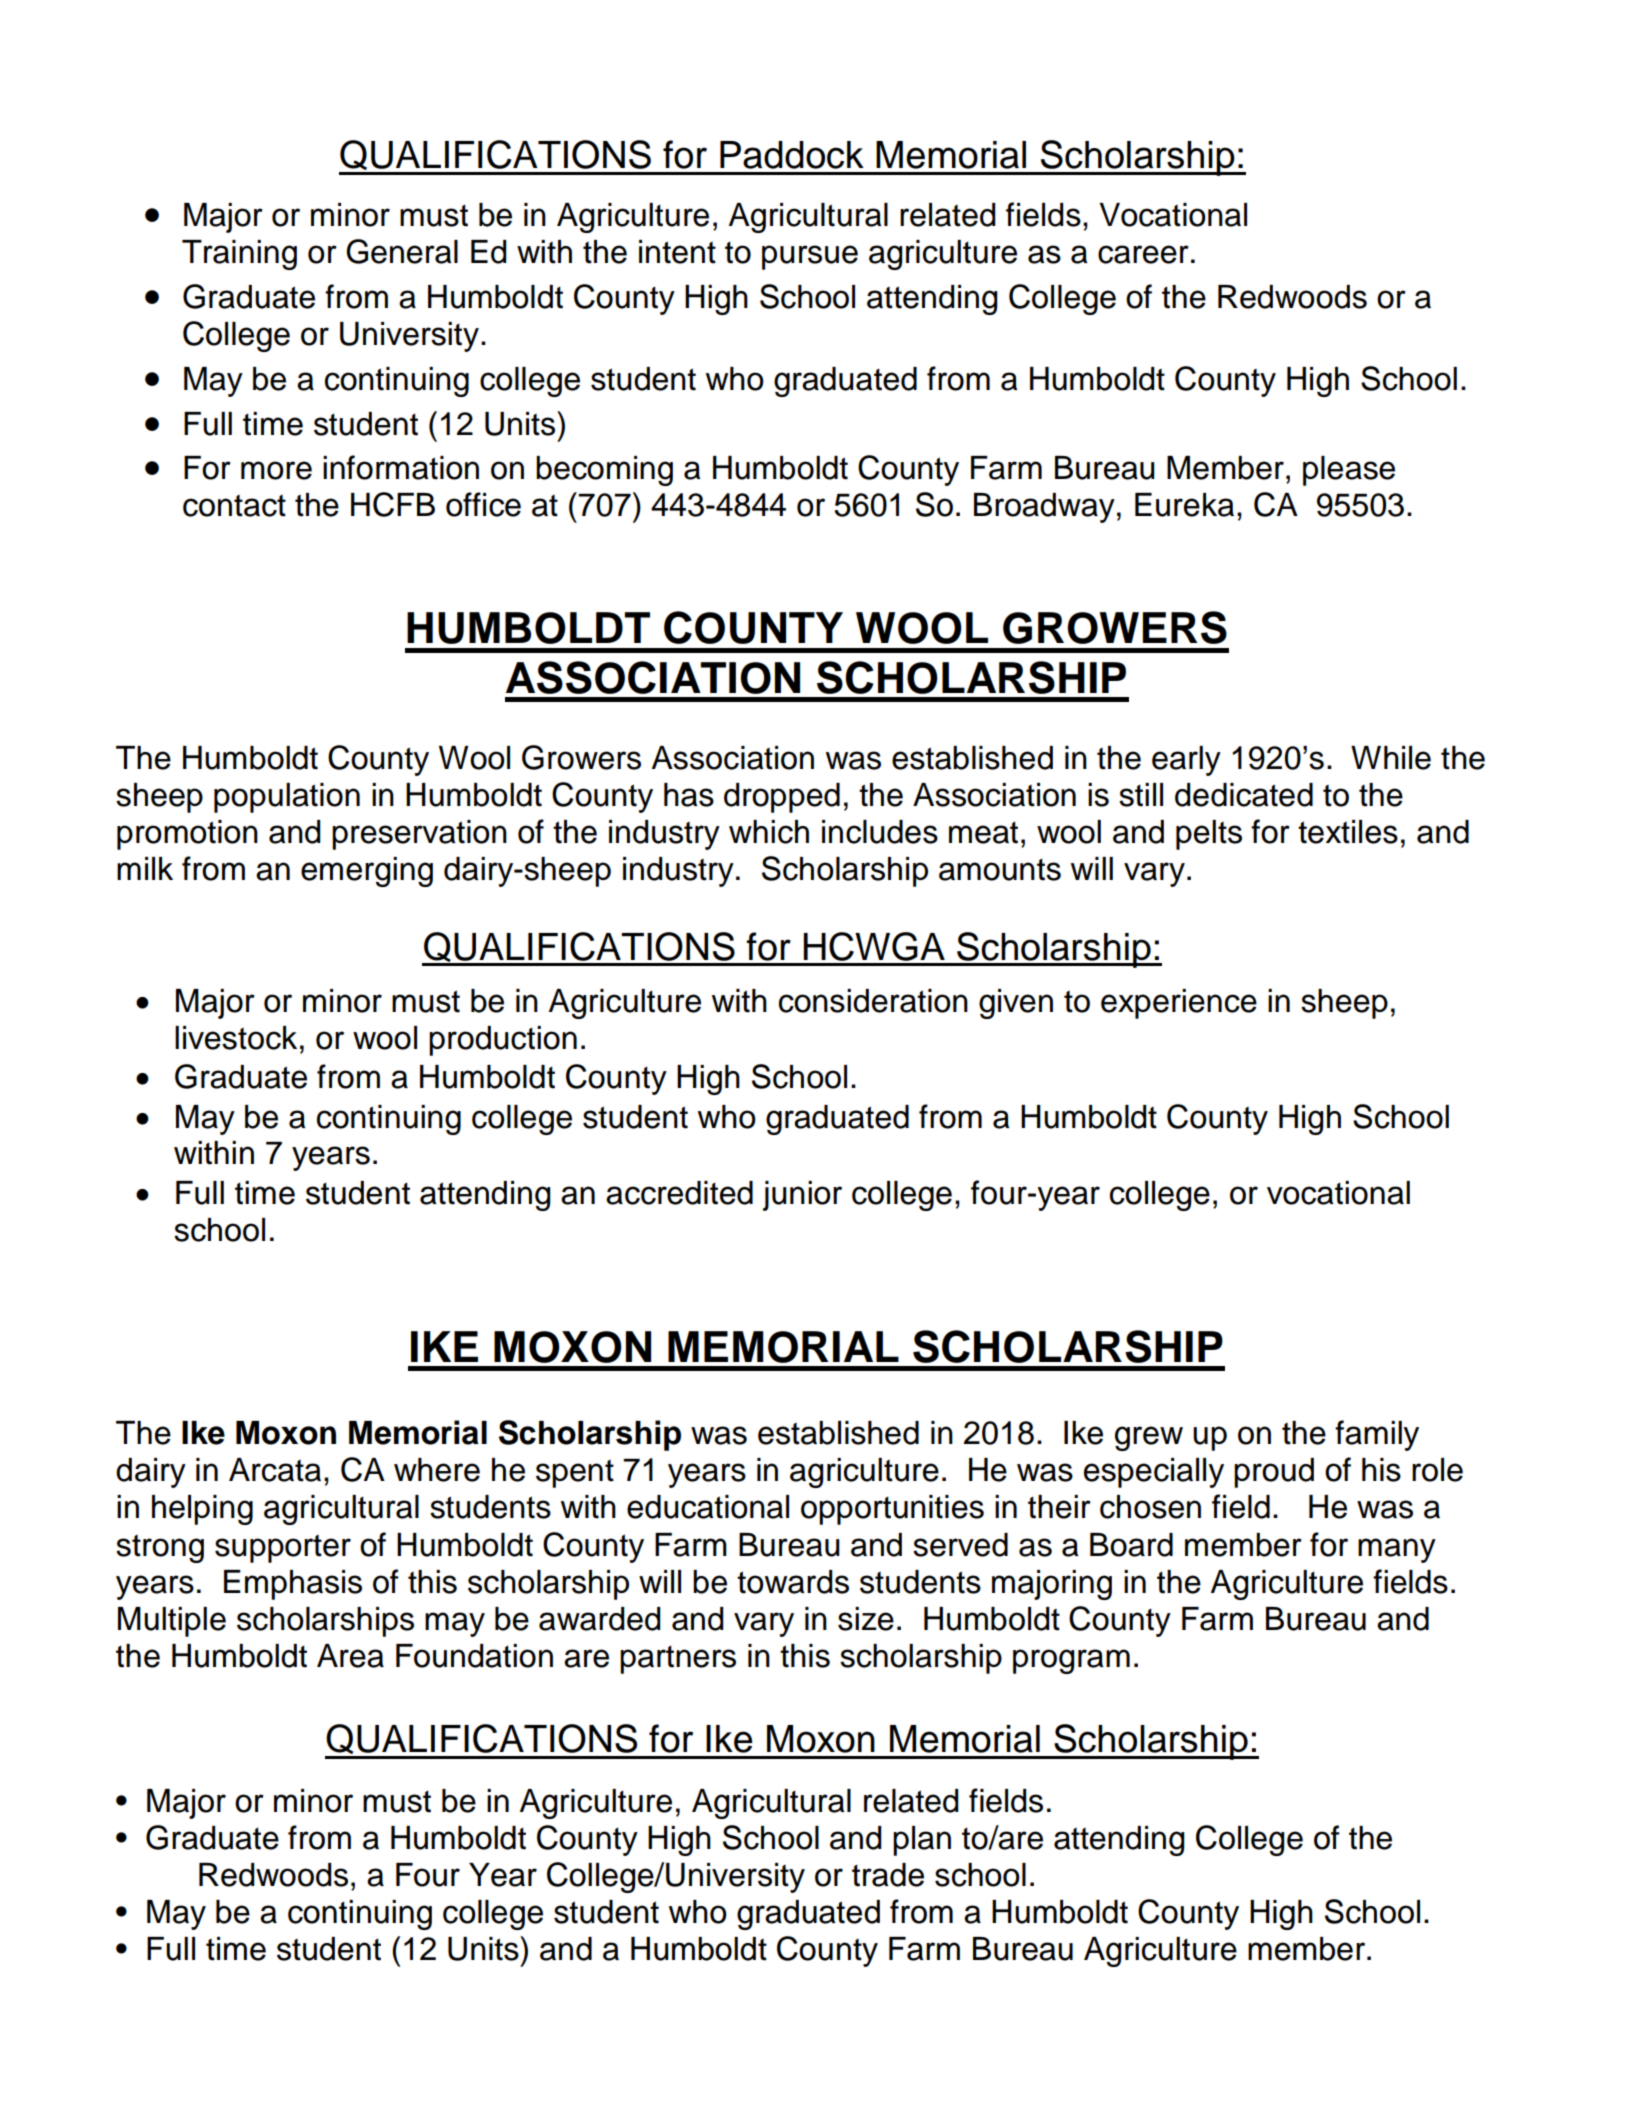  I want to click on dropped, so click(782, 798).
